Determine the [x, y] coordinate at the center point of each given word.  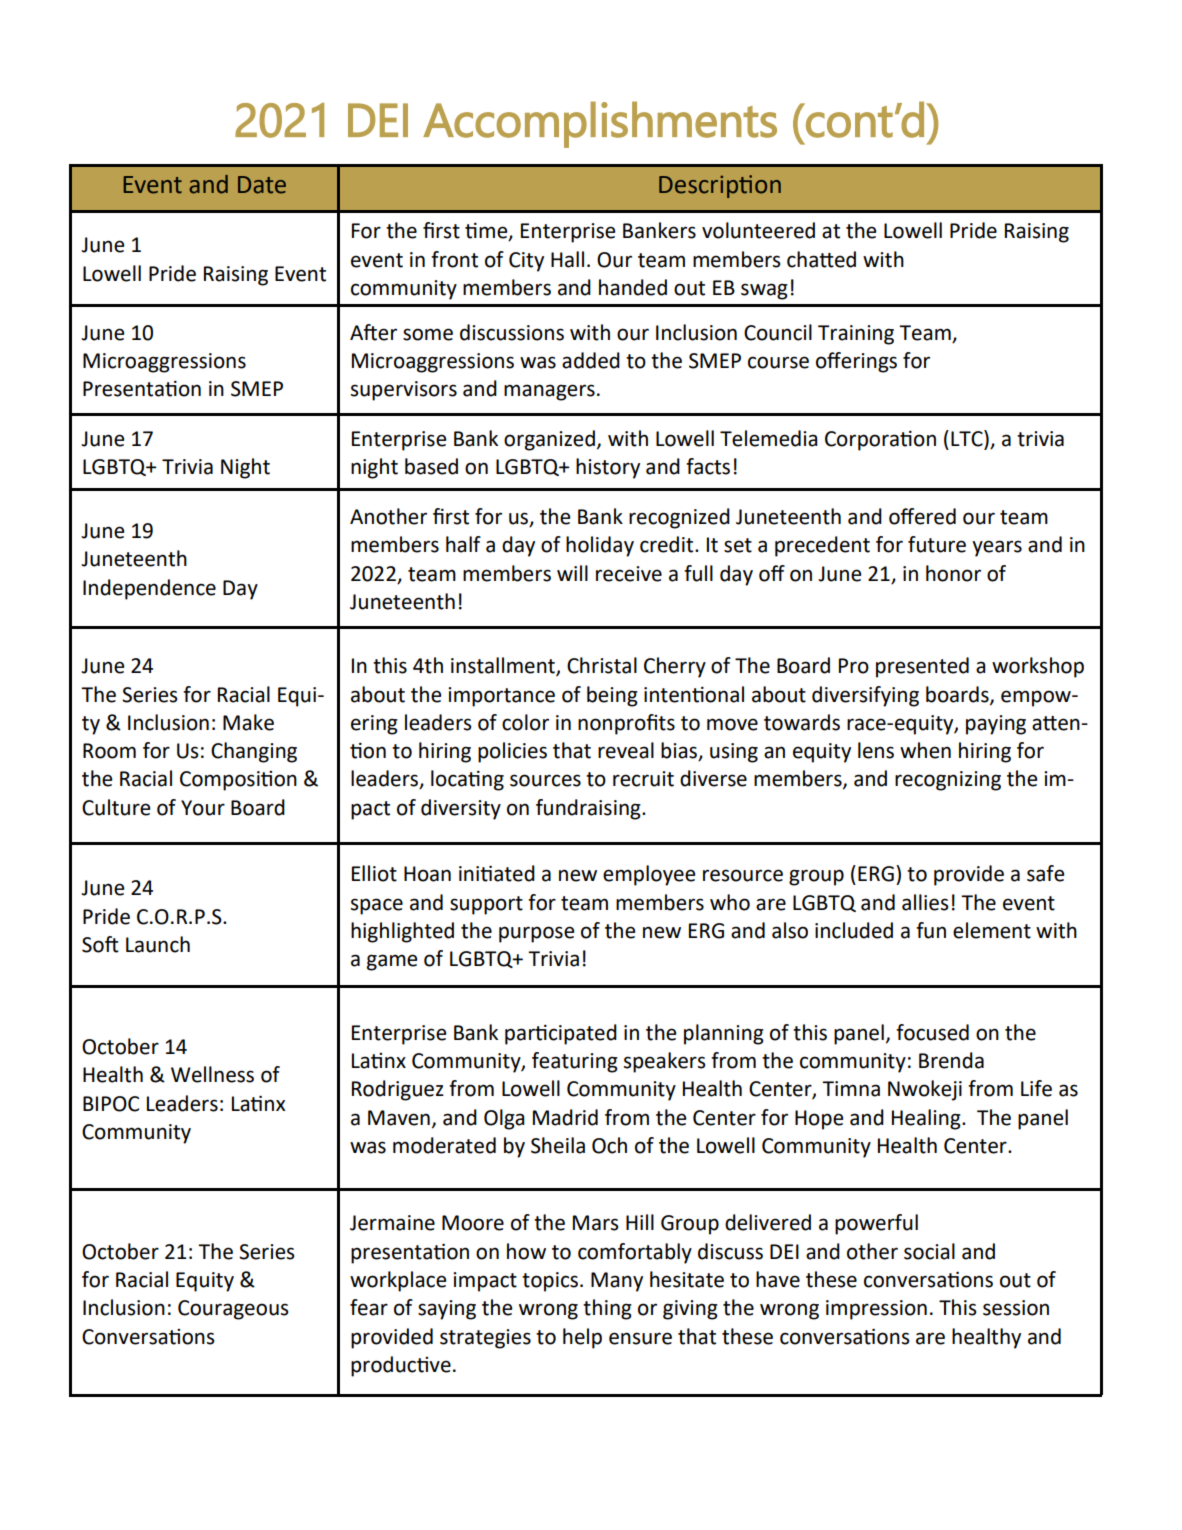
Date [262, 185]
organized [549, 440]
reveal [626, 750]
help [582, 1338]
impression [876, 1310]
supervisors [404, 391]
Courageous [233, 1310]
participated [561, 1034]
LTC [968, 438]
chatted [821, 259]
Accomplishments [600, 124]
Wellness [212, 1074]
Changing [254, 752]
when [925, 750]
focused [932, 1032]
